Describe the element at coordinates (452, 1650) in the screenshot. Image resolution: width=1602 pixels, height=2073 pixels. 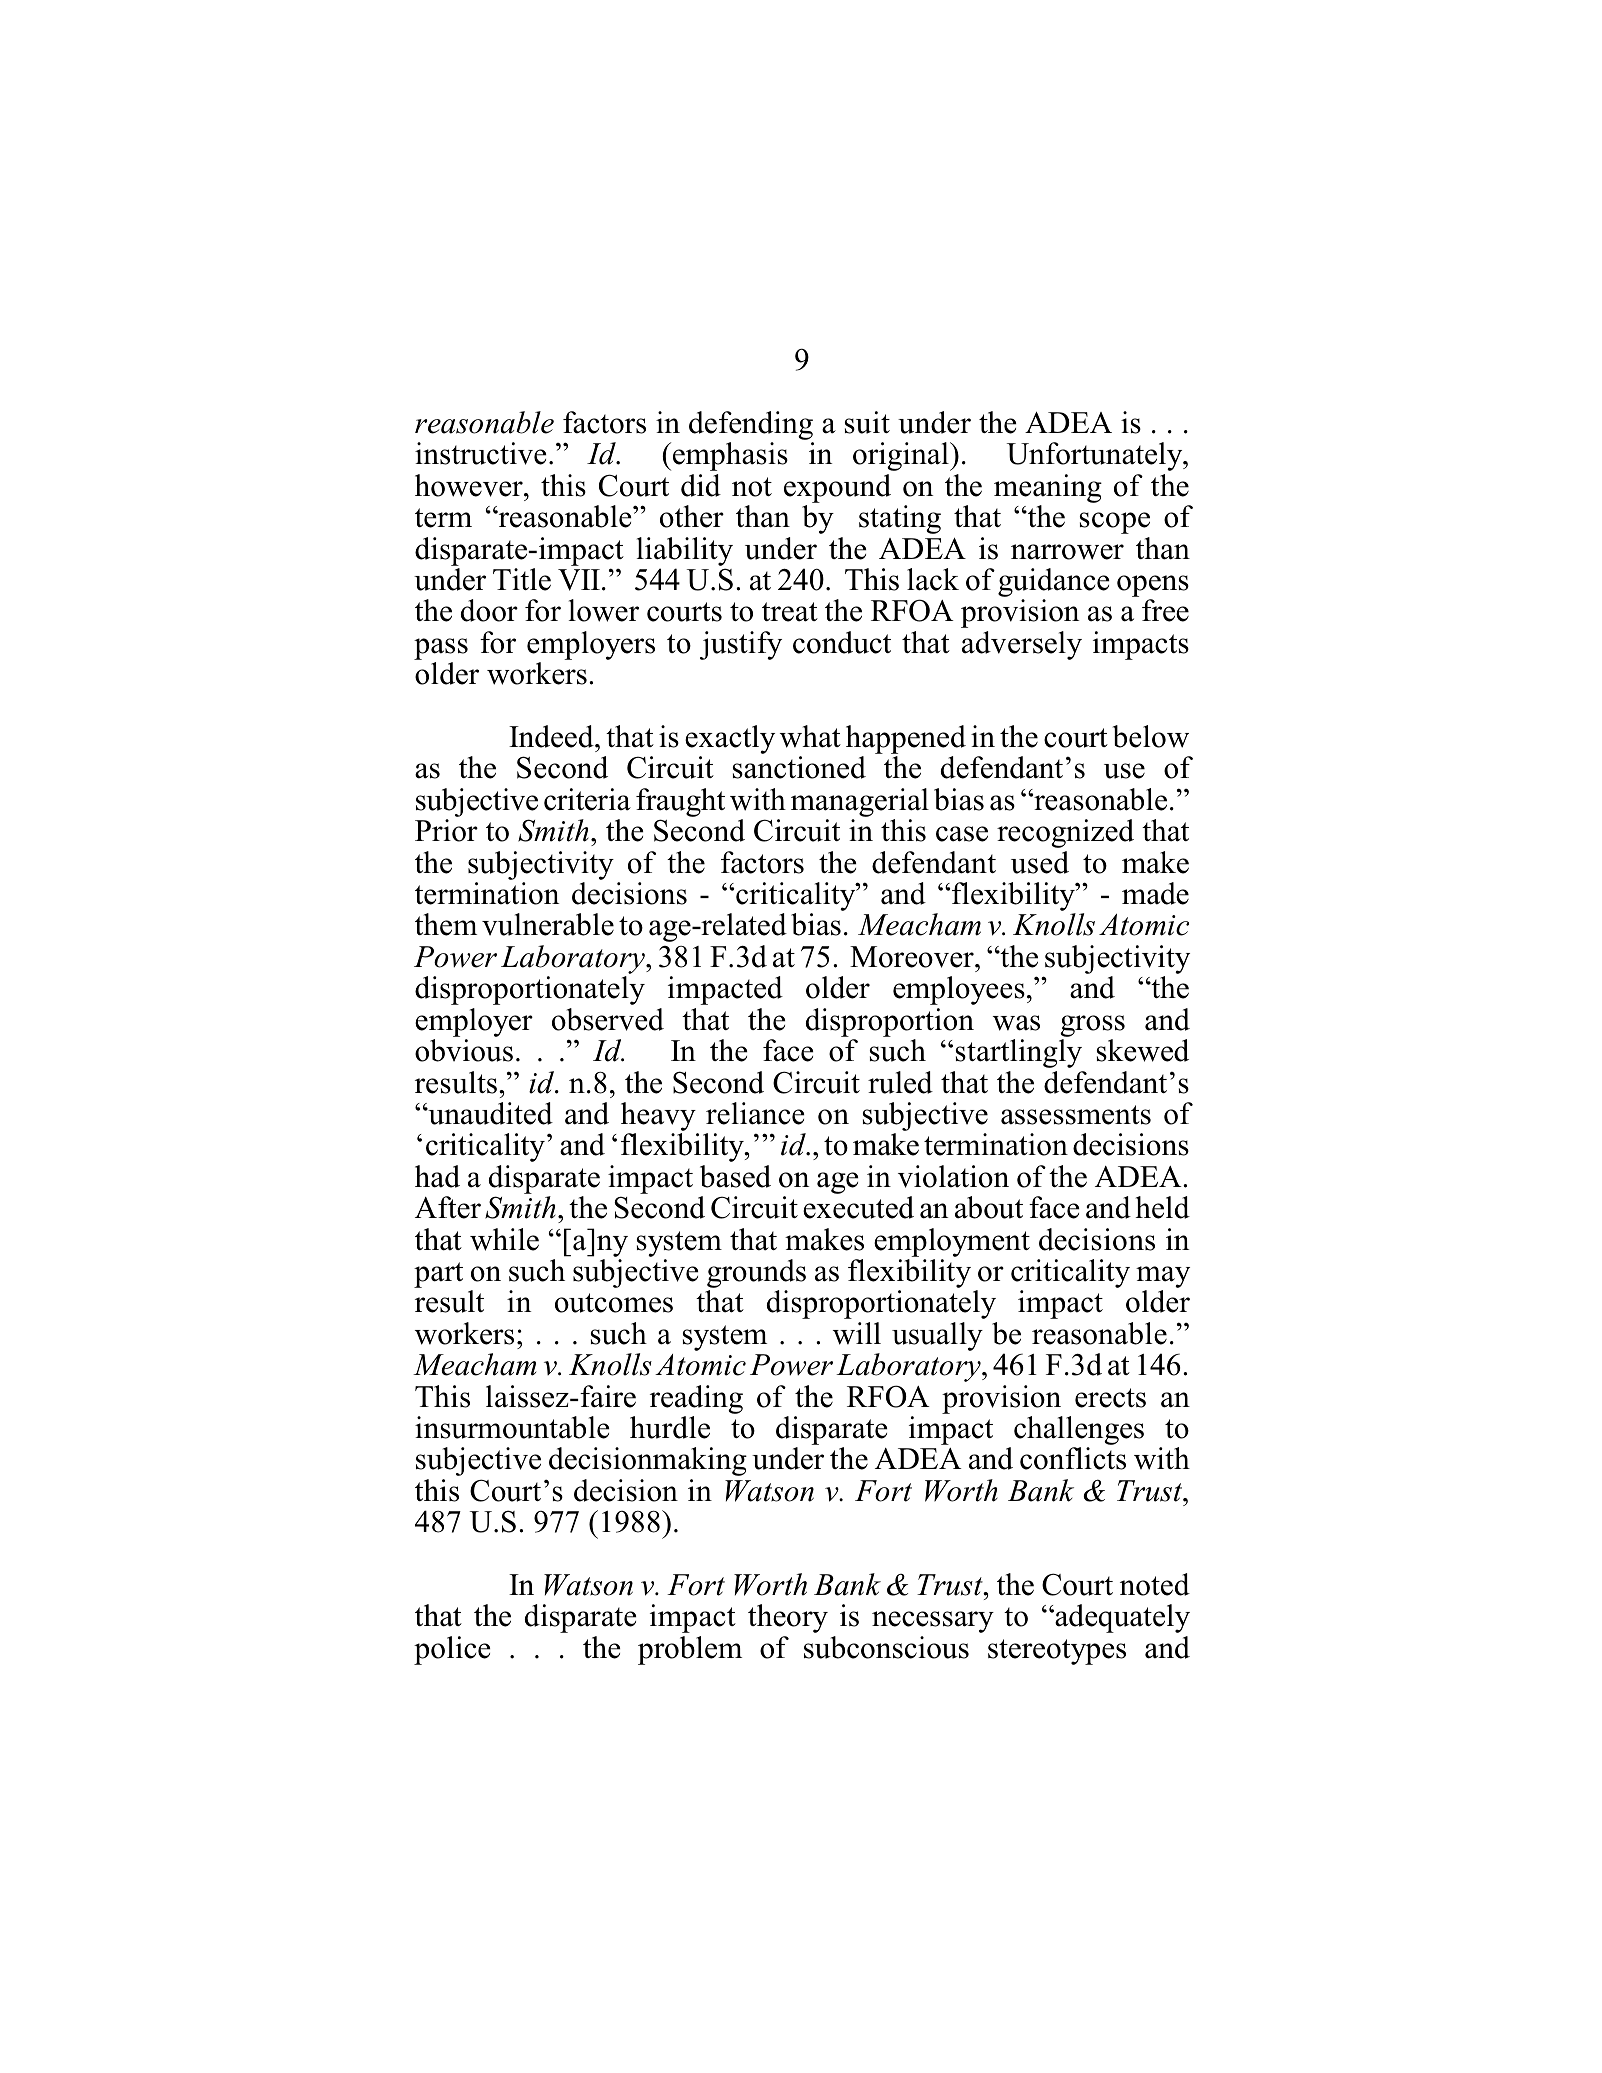
I see `police` at that location.
